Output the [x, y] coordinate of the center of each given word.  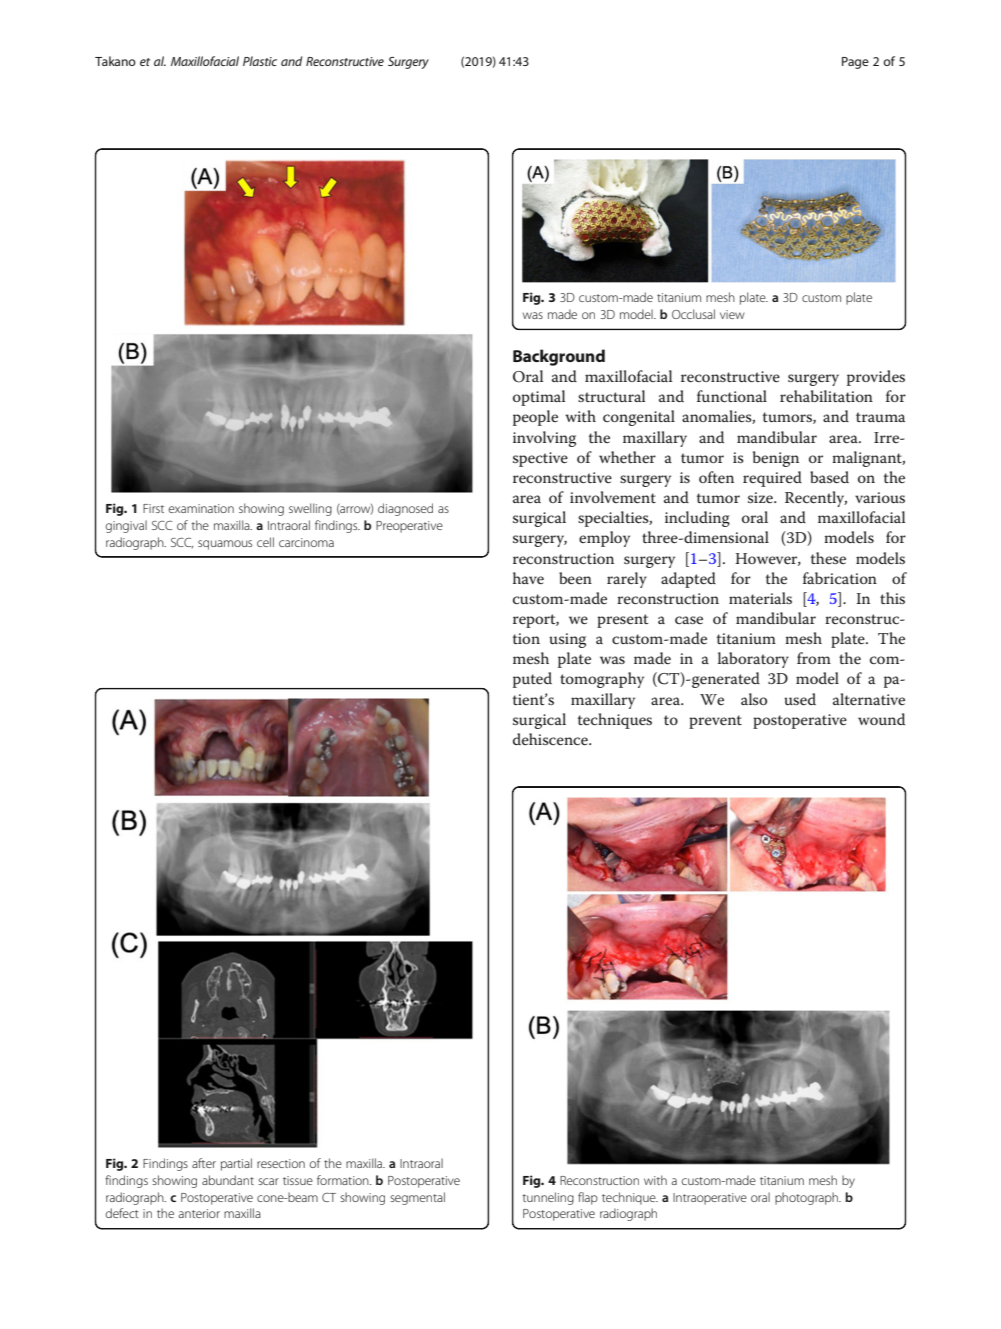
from [814, 658]
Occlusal [693, 314]
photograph [807, 1198]
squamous [225, 545]
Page [855, 63]
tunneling [548, 1198]
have [528, 578]
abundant [228, 1180]
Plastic [260, 61]
